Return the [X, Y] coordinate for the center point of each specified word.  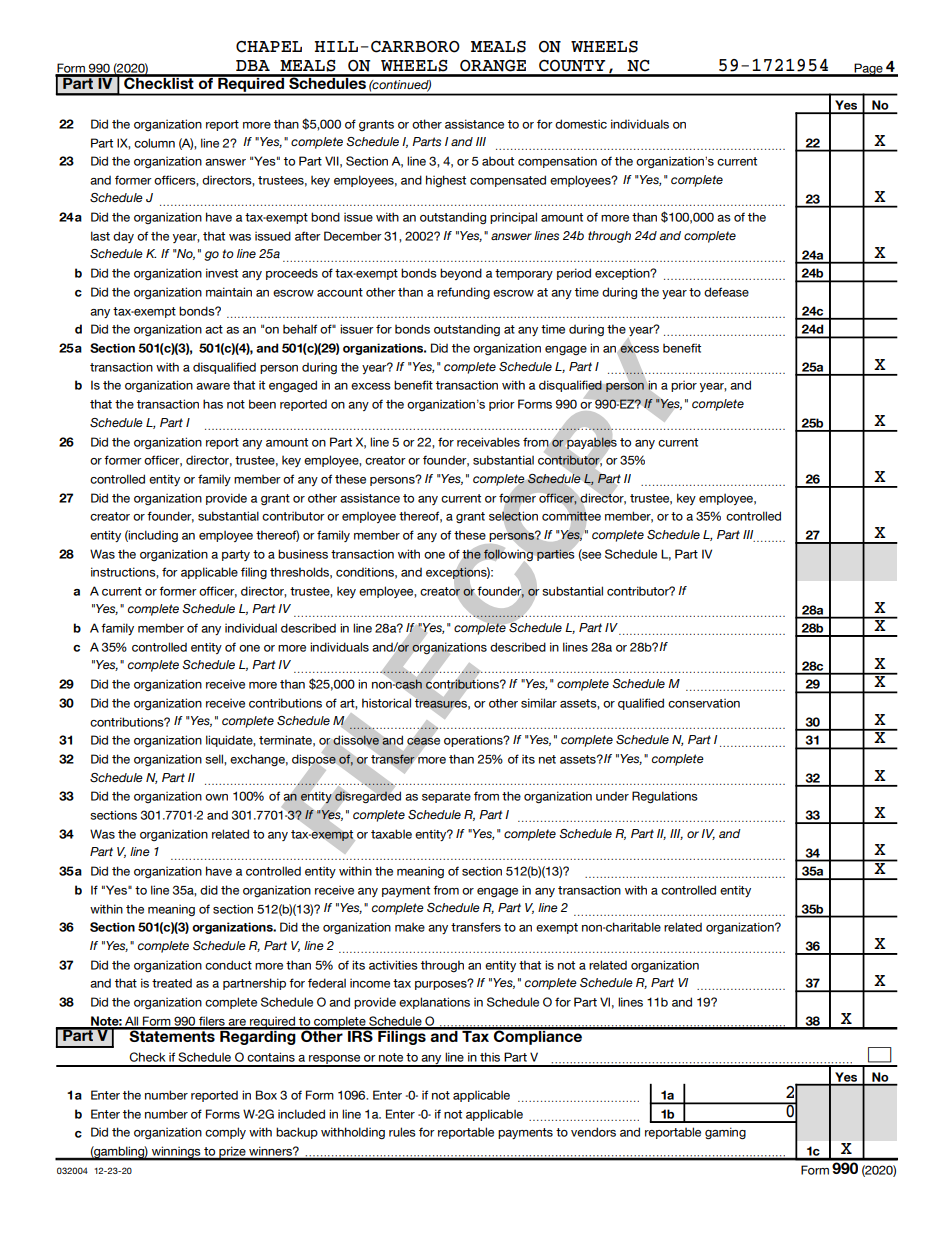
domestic [581, 124]
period [574, 274]
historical [386, 703]
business [303, 554]
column [154, 143]
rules [402, 1132]
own [216, 797]
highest [446, 181]
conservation [704, 703]
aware [213, 386]
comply [225, 1133]
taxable [391, 834]
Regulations [665, 797]
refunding [463, 293]
